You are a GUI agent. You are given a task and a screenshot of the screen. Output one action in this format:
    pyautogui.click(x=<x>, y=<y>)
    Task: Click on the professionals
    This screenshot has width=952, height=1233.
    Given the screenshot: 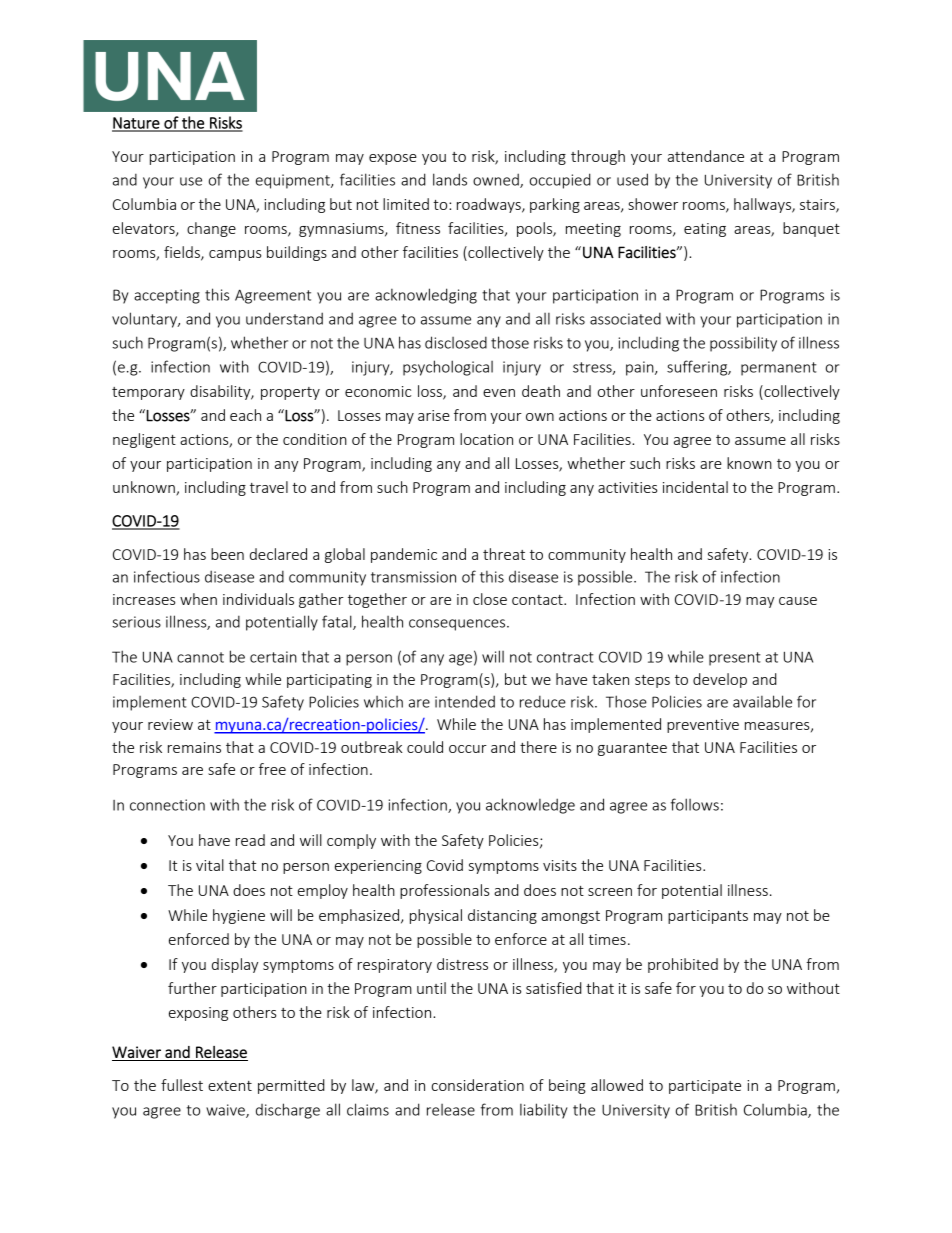 What is the action you would take?
    pyautogui.click(x=444, y=891)
